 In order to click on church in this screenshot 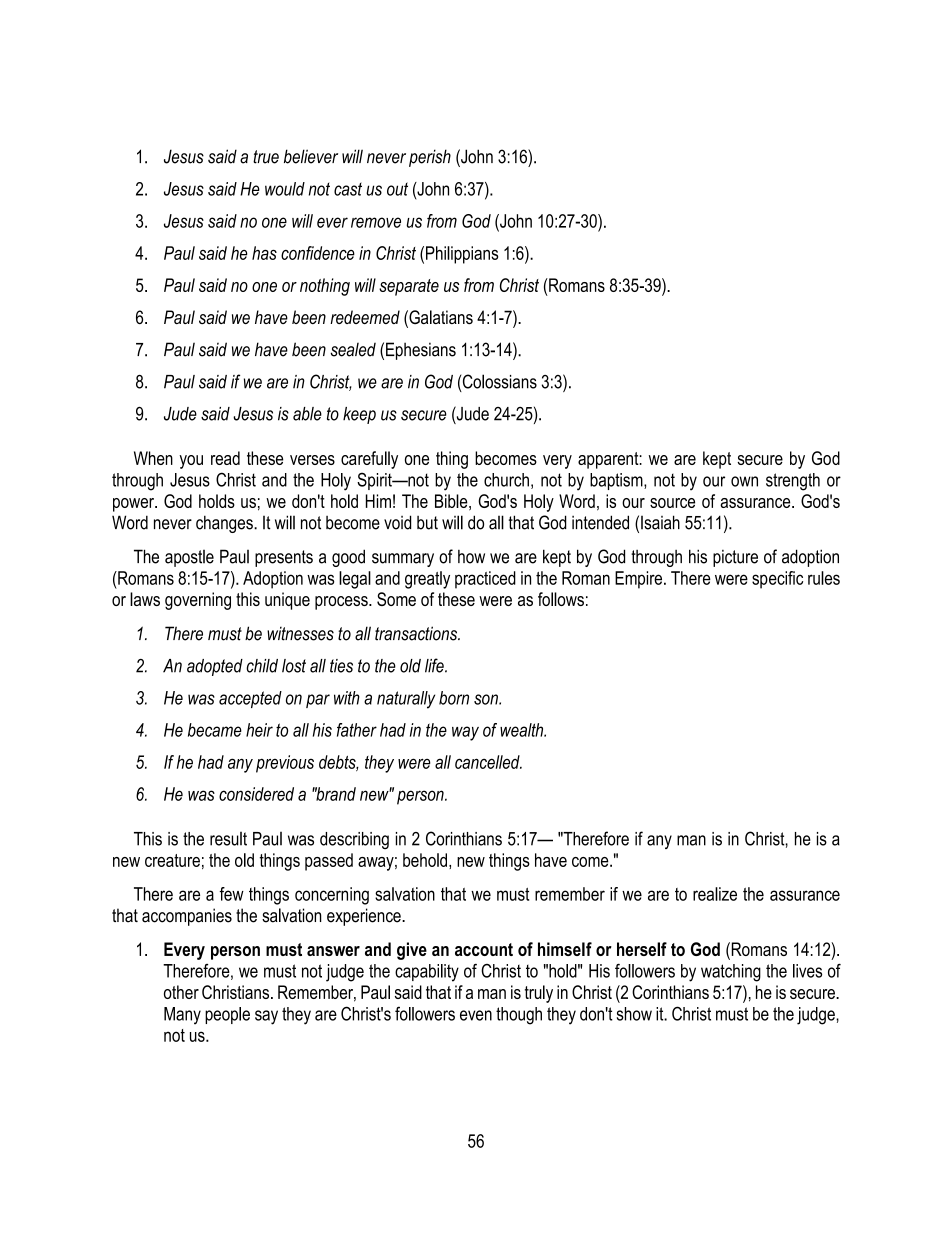, I will do `click(506, 480)`.
